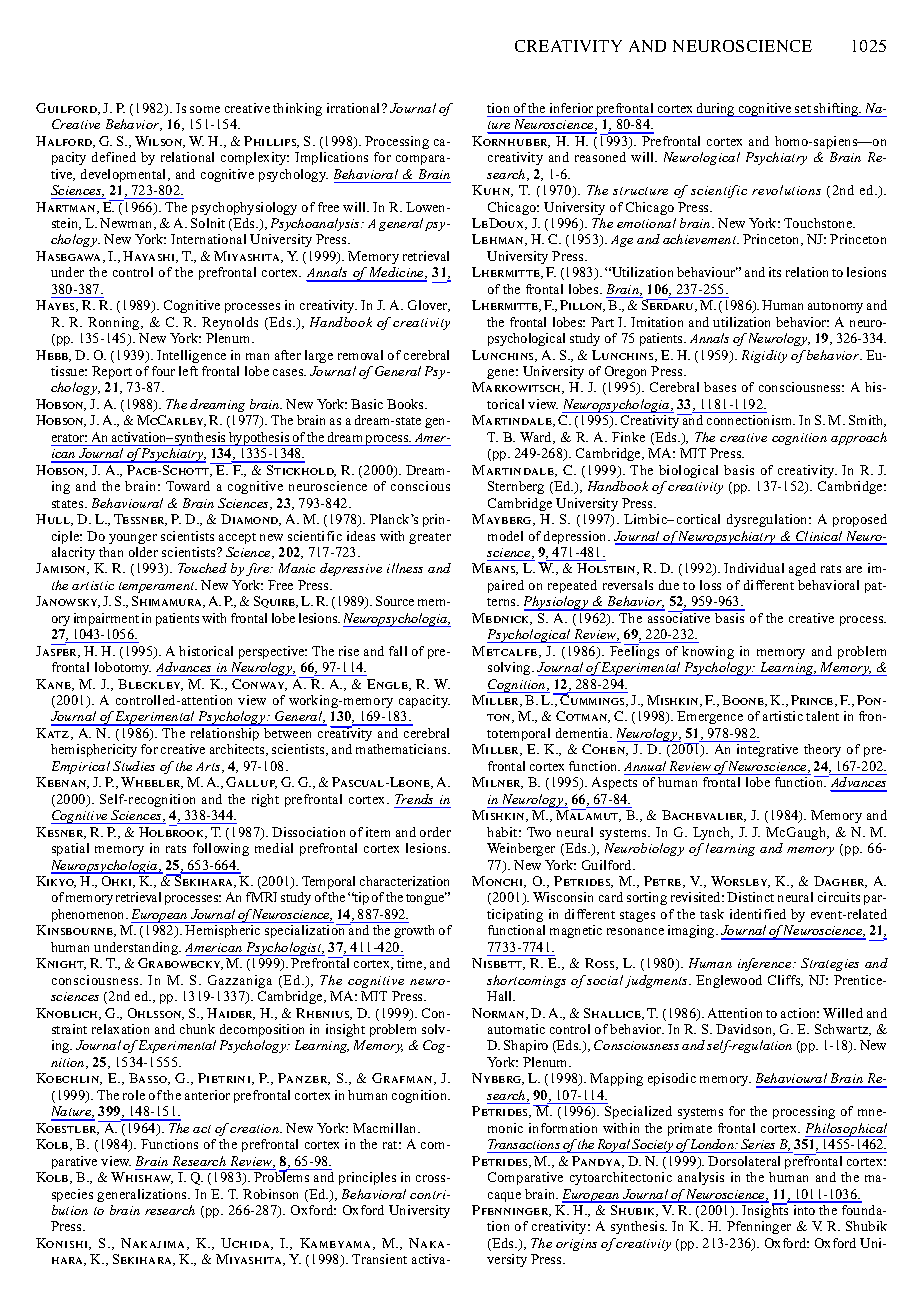  What do you see at coordinates (61, 964) in the screenshot?
I see `Knight` at bounding box center [61, 964].
